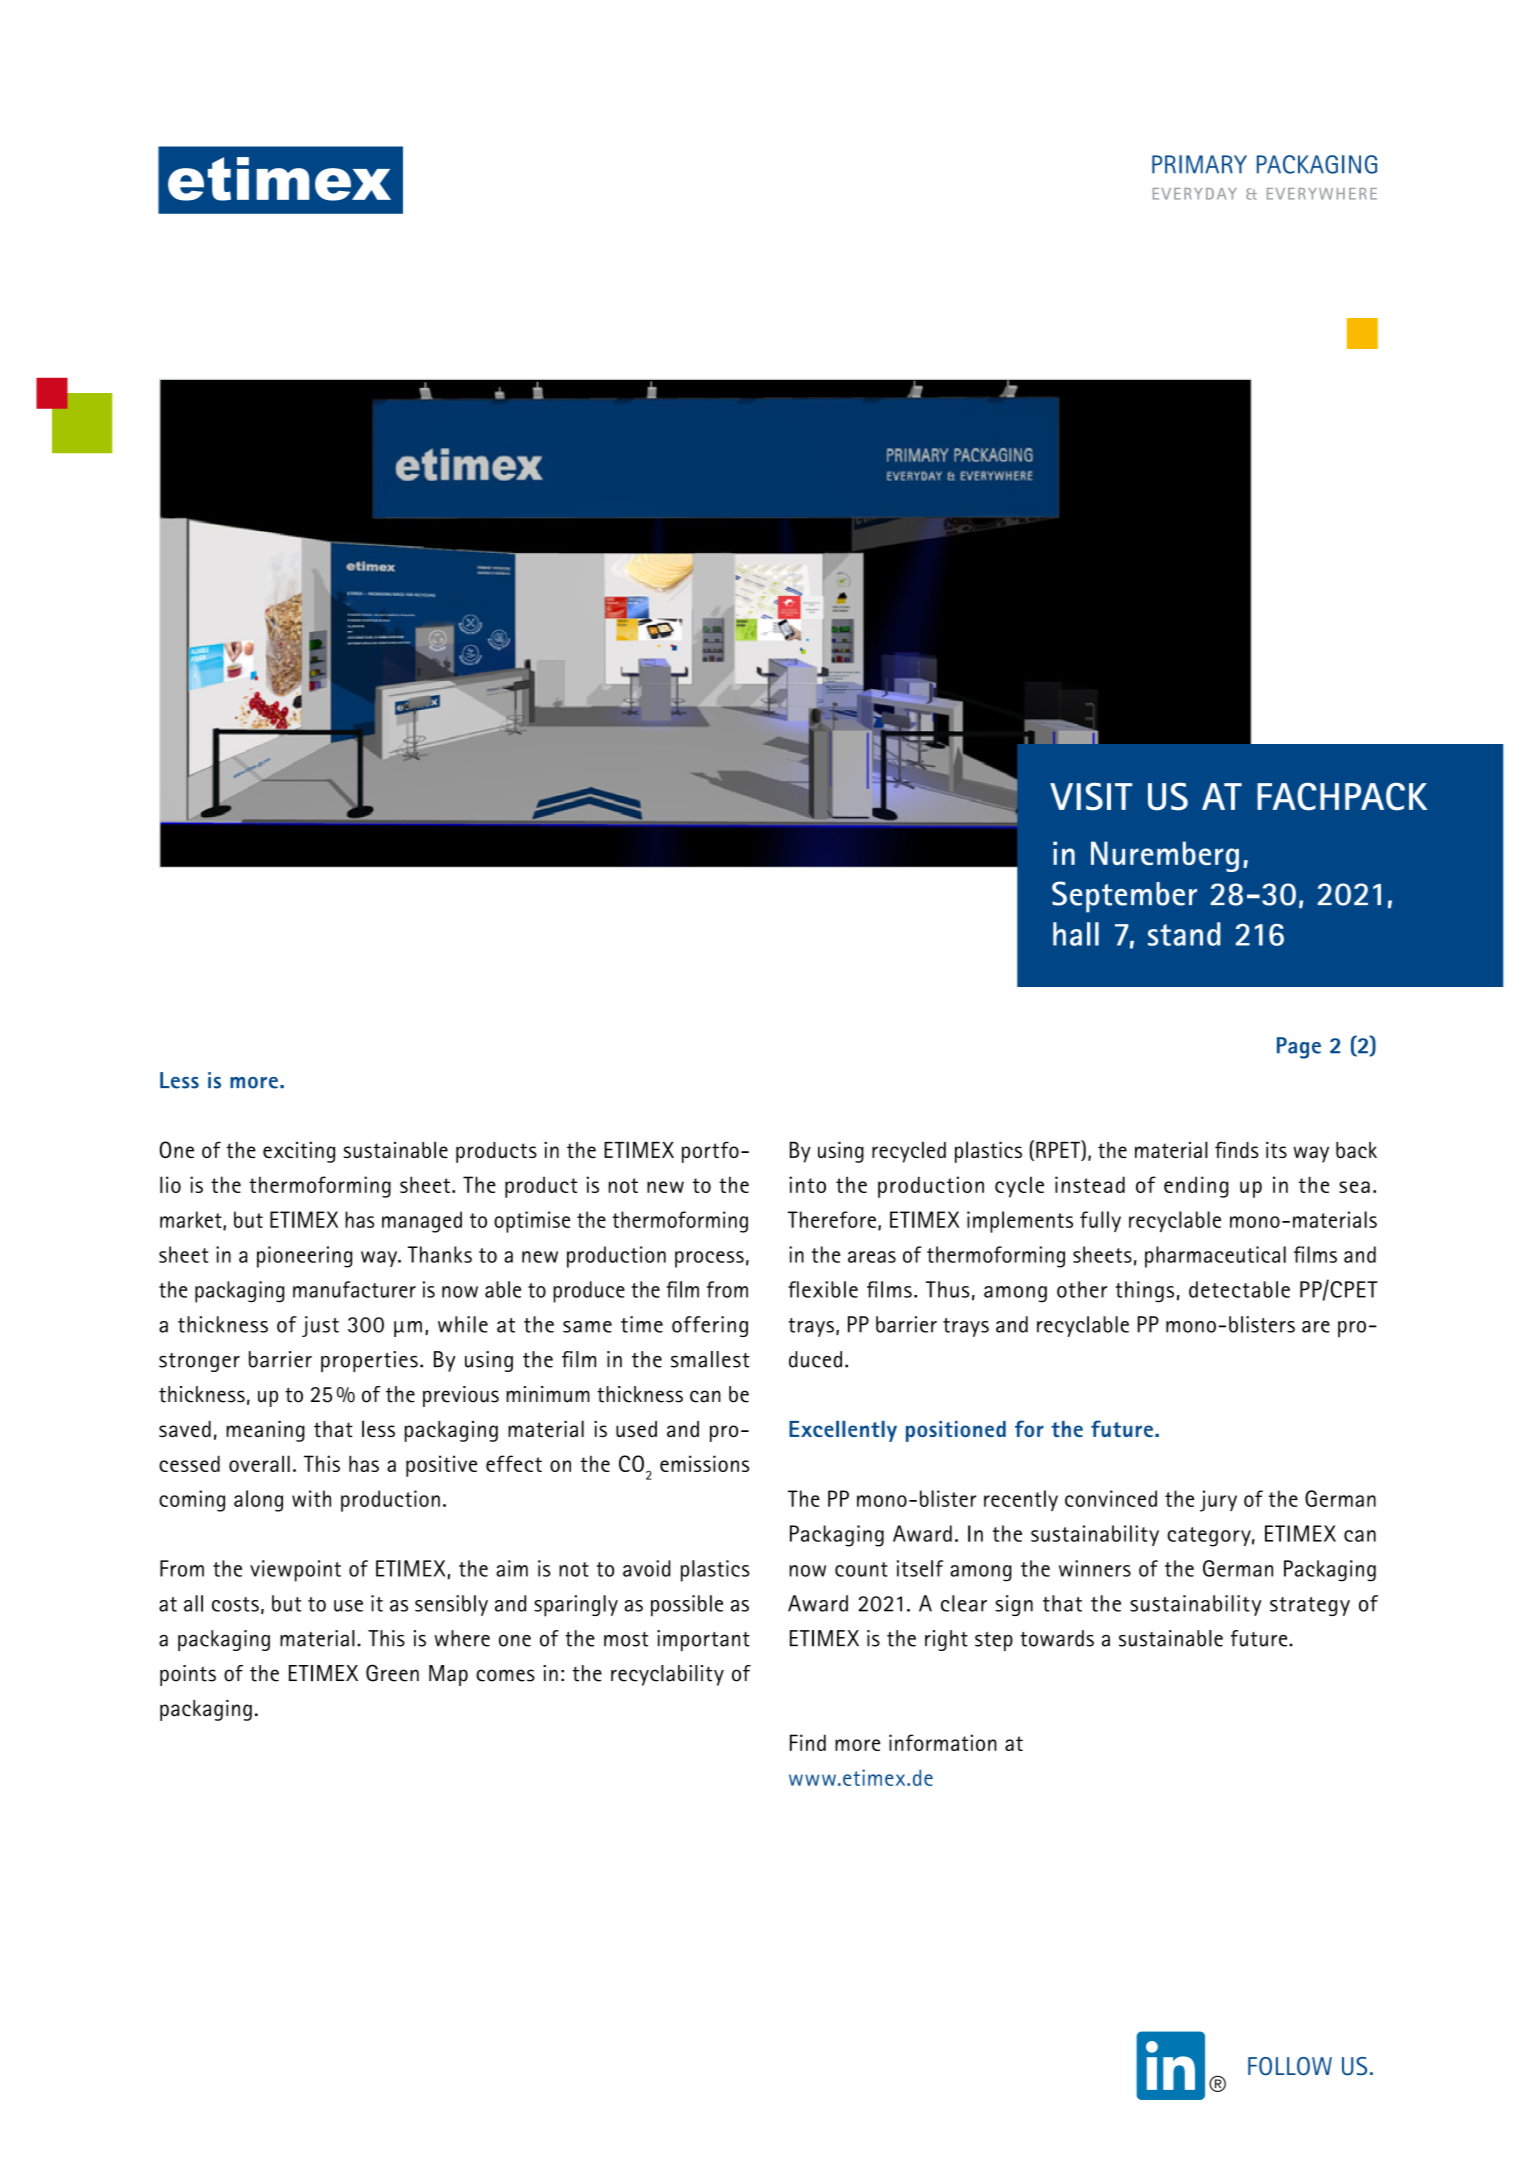 The height and width of the page is (2175, 1538). What do you see at coordinates (807, 1184) in the page?
I see `into` at bounding box center [807, 1184].
